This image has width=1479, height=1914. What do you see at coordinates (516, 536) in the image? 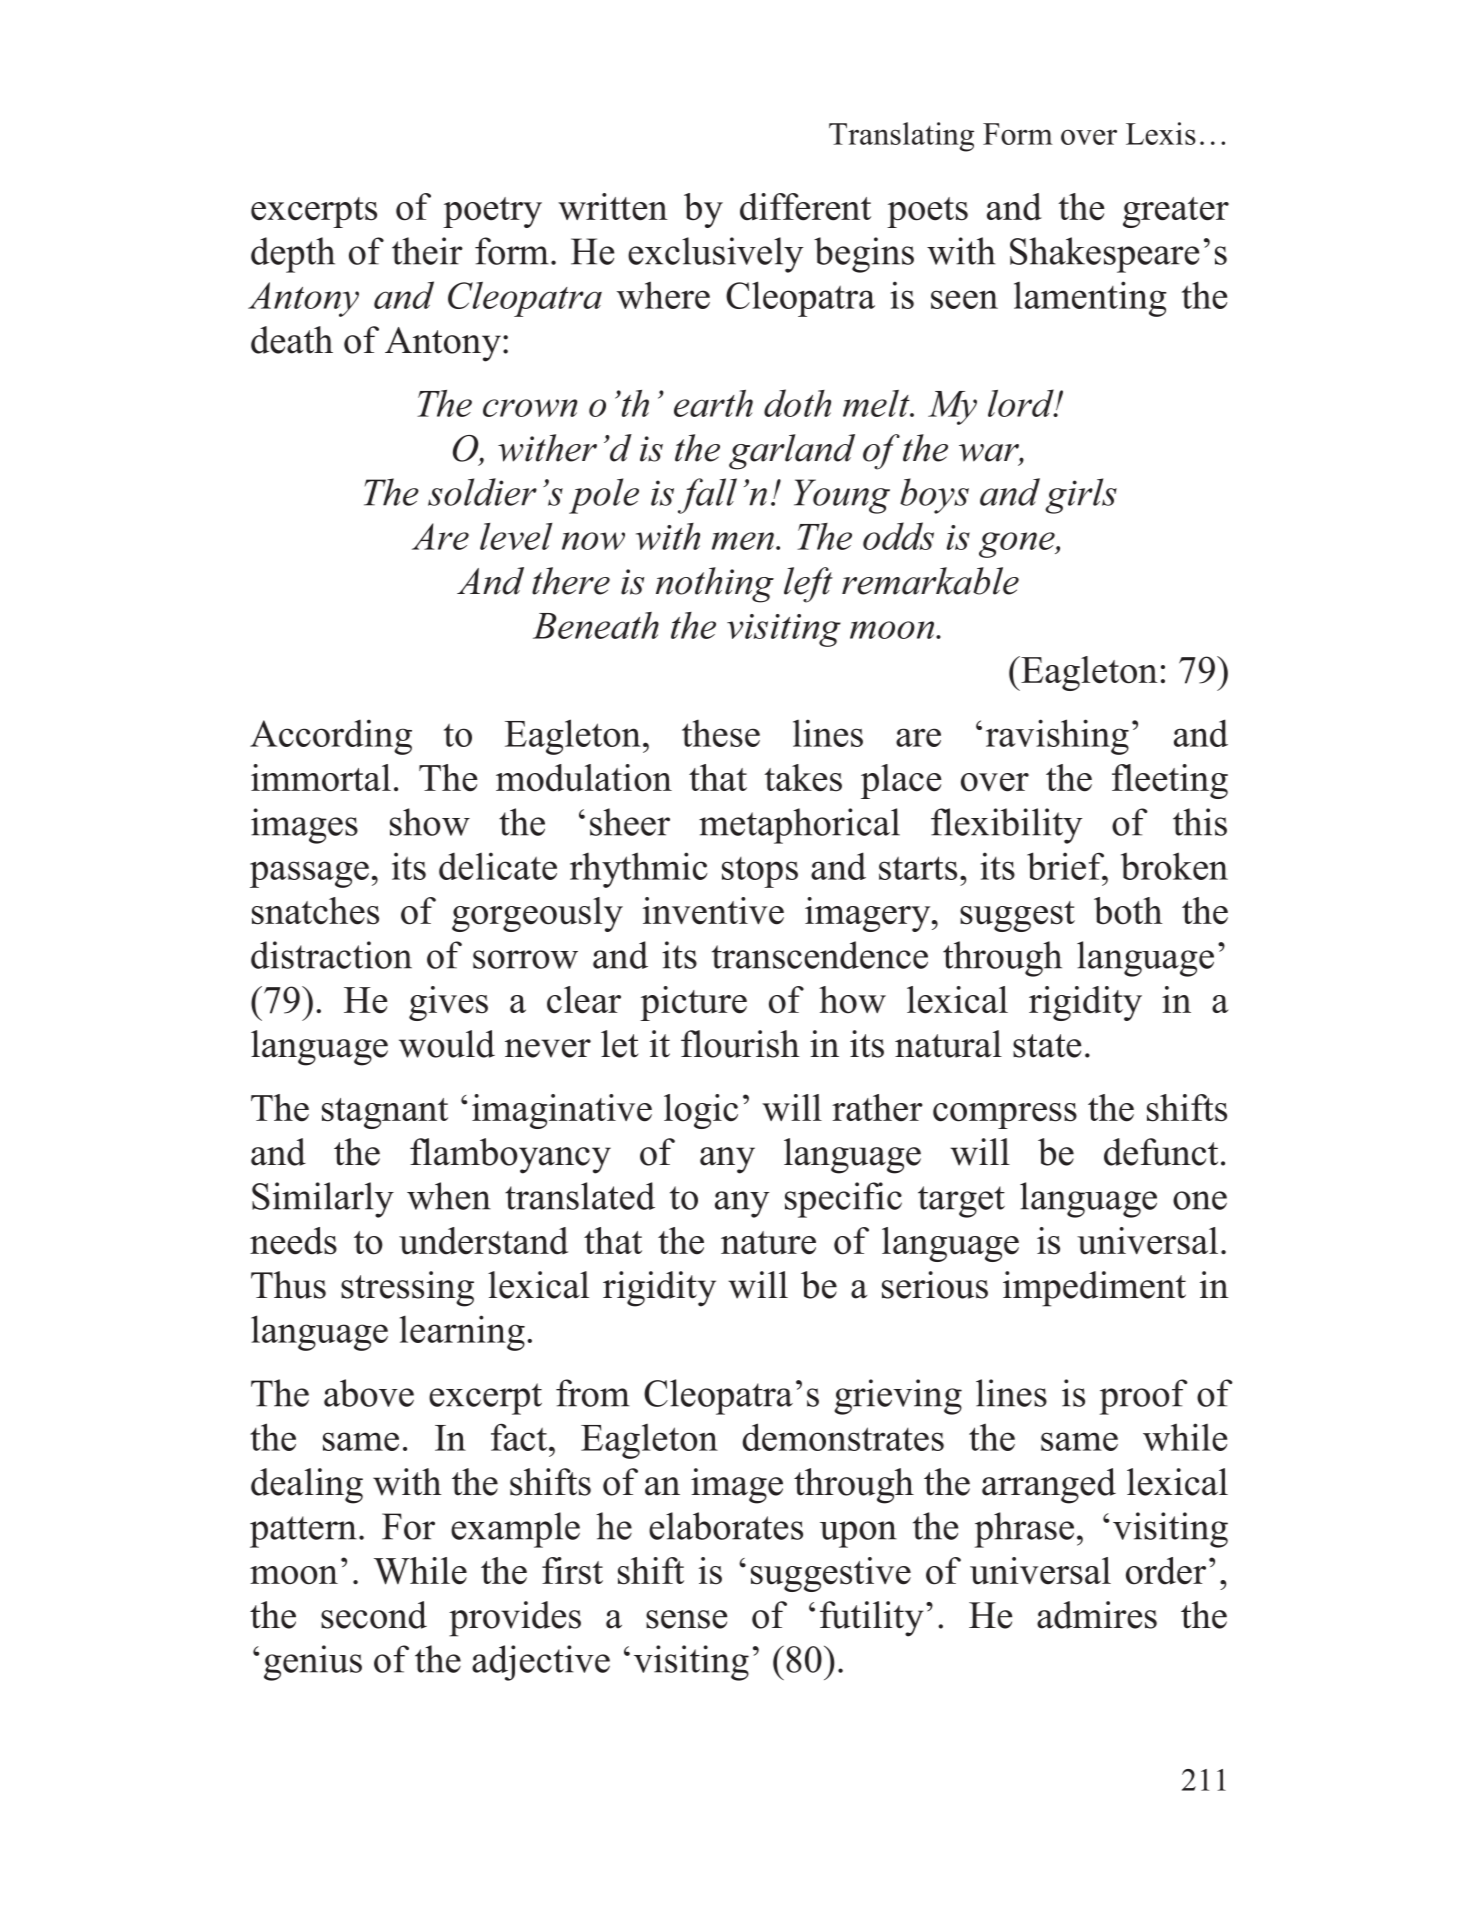
I see `level` at bounding box center [516, 536].
